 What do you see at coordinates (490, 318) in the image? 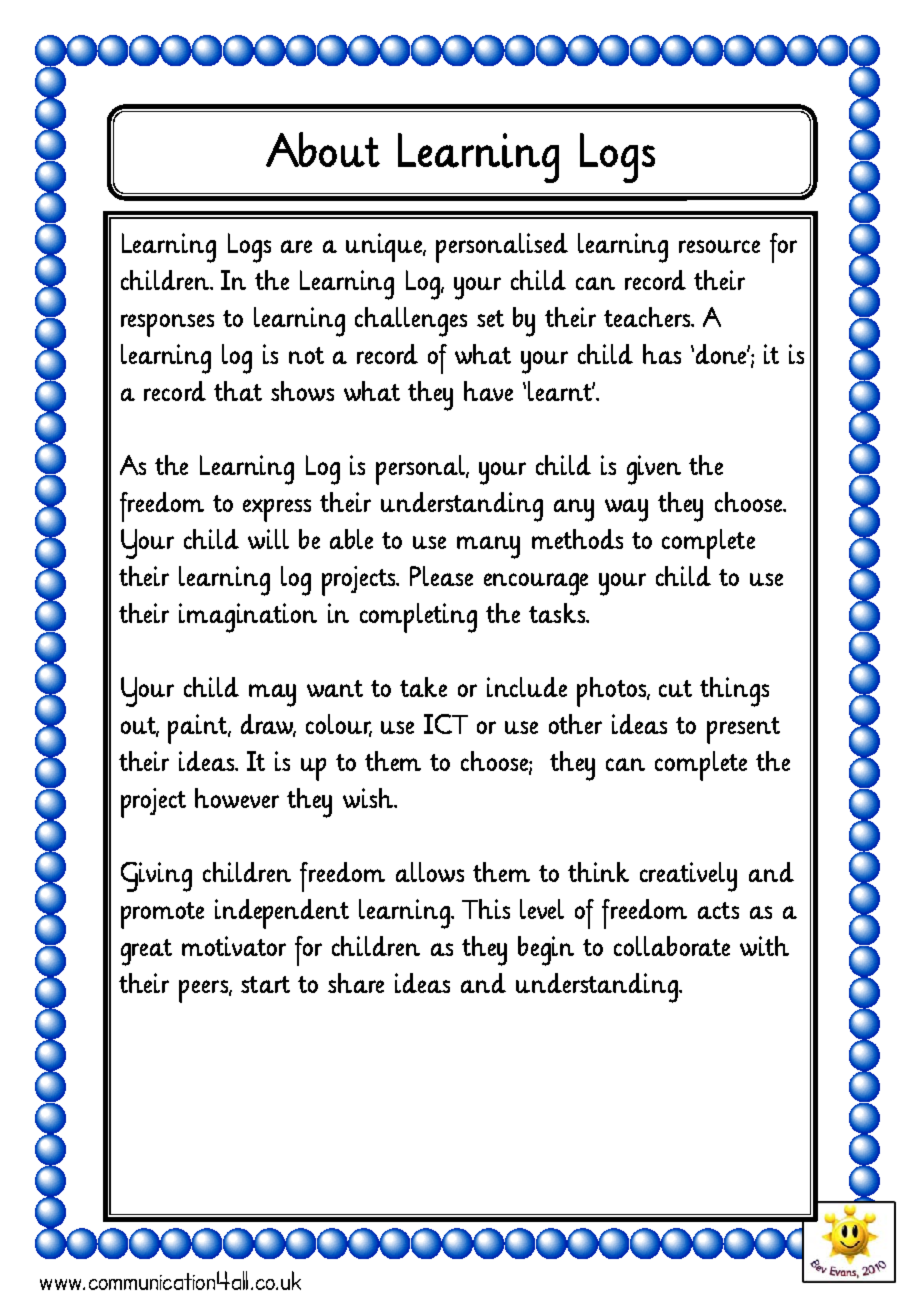
I see `set` at bounding box center [490, 318].
